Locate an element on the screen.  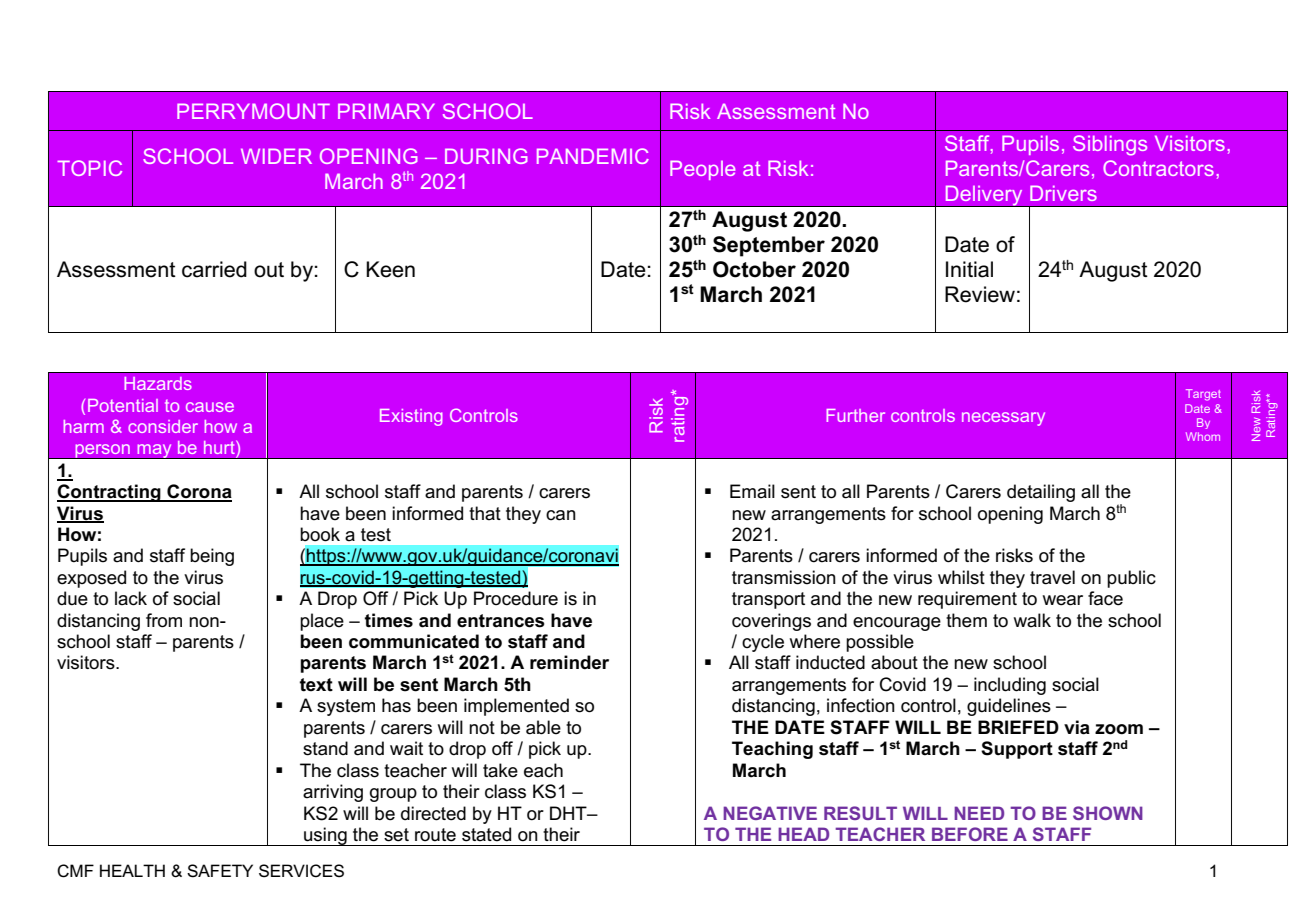
reminder is located at coordinates (569, 662).
